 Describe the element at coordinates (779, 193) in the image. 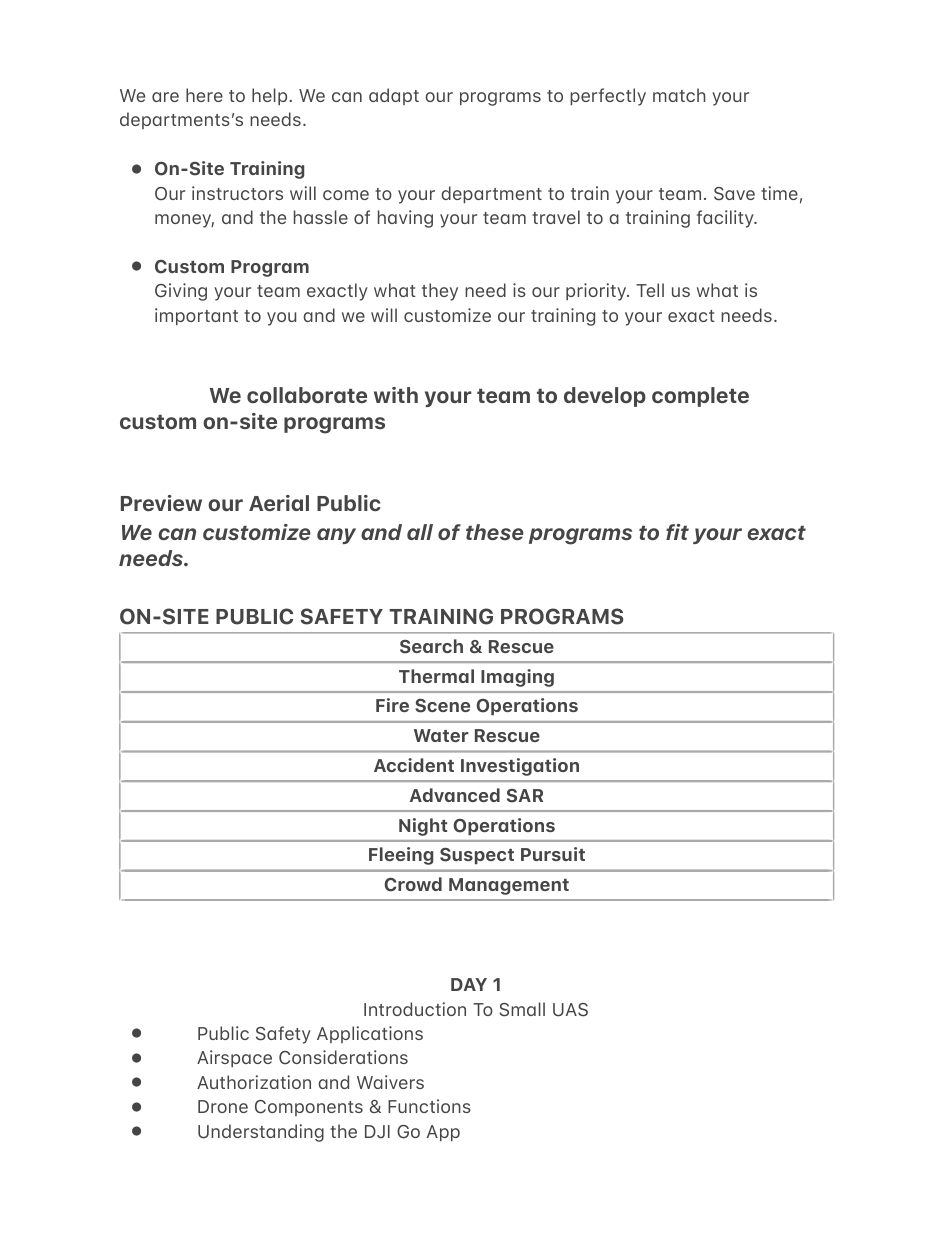

I see `time` at that location.
